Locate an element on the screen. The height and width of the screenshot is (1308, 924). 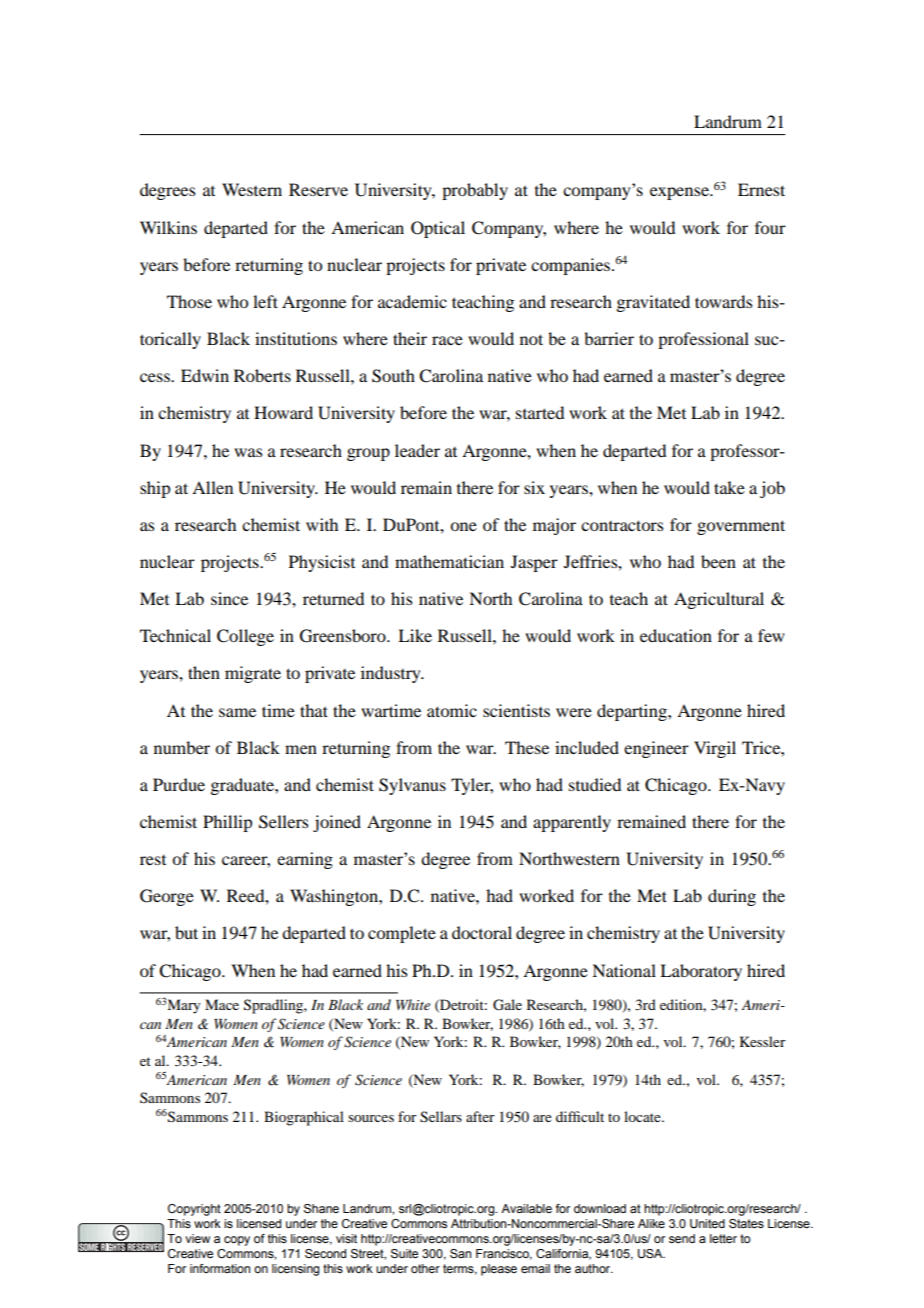
take is located at coordinates (729, 487).
